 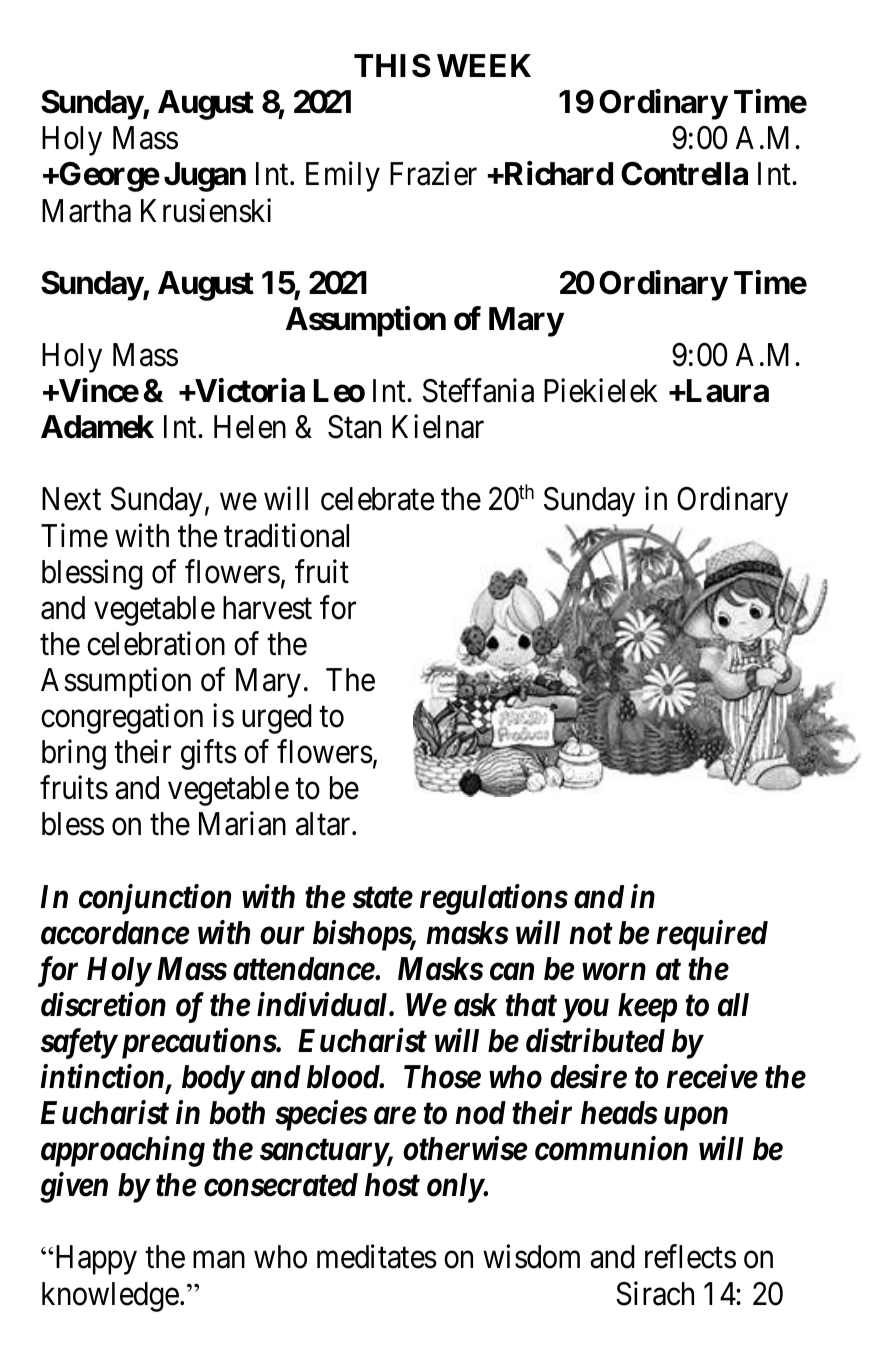 What do you see at coordinates (110, 1297) in the page?
I see `knowledge` at bounding box center [110, 1297].
